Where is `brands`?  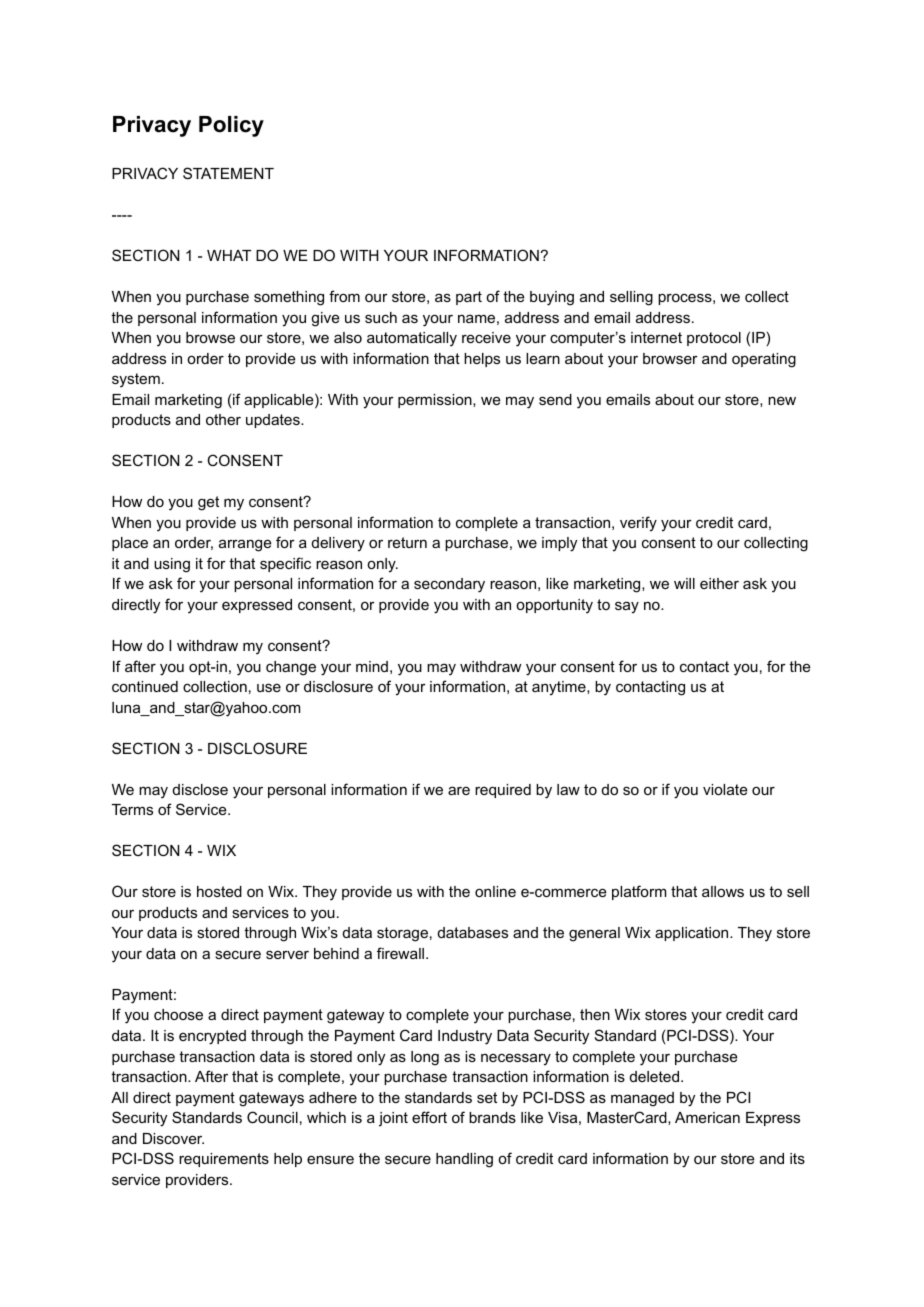 brands is located at coordinates (492, 1117).
